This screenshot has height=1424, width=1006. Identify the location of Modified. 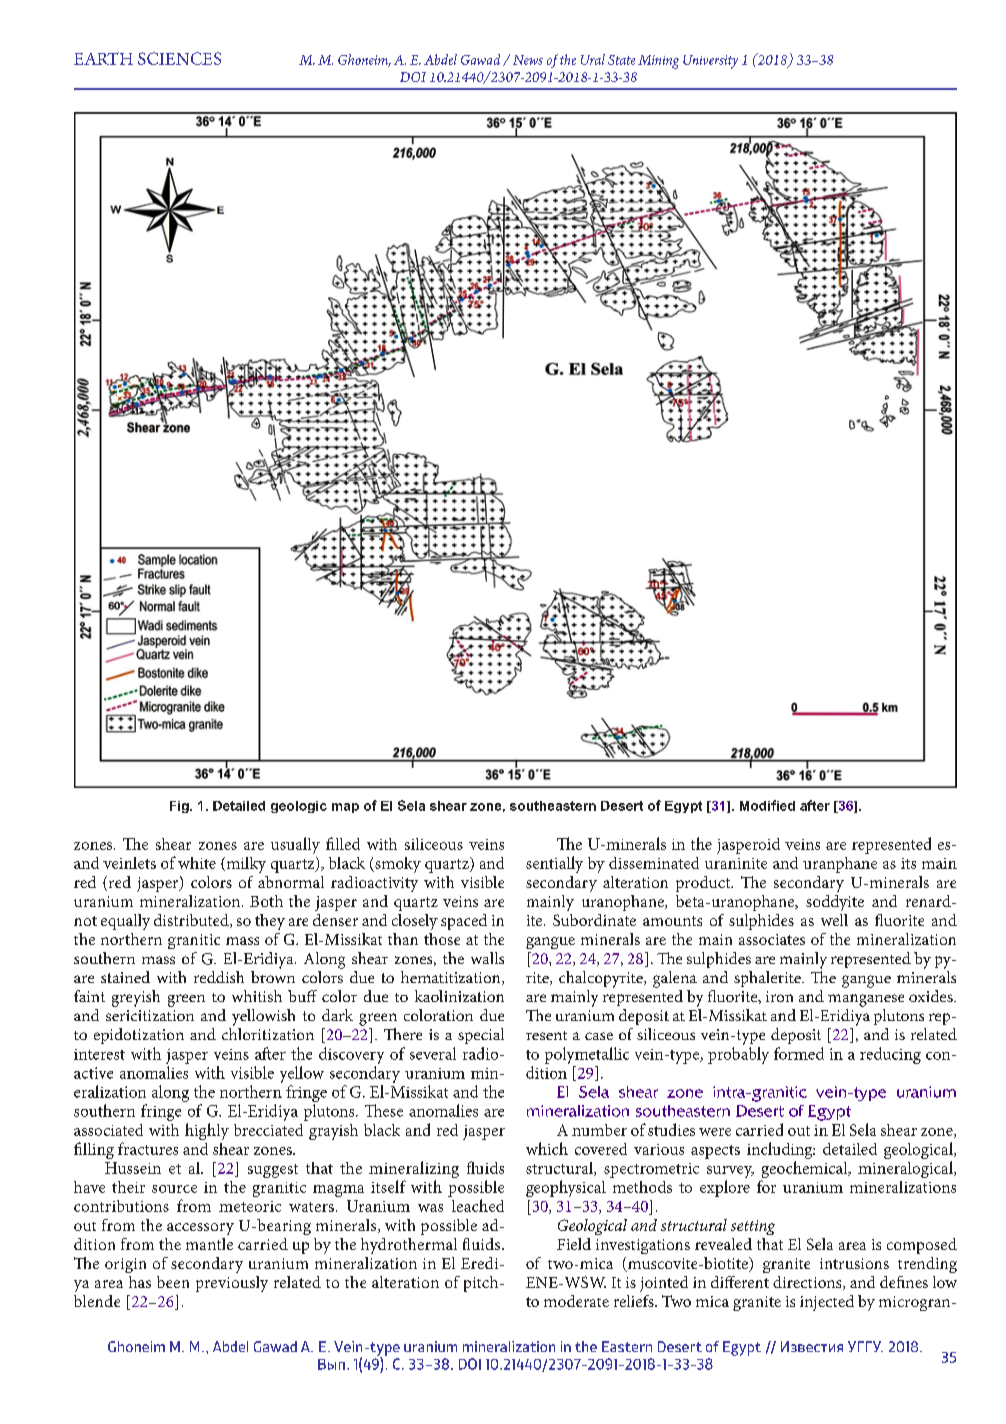
(767, 805).
